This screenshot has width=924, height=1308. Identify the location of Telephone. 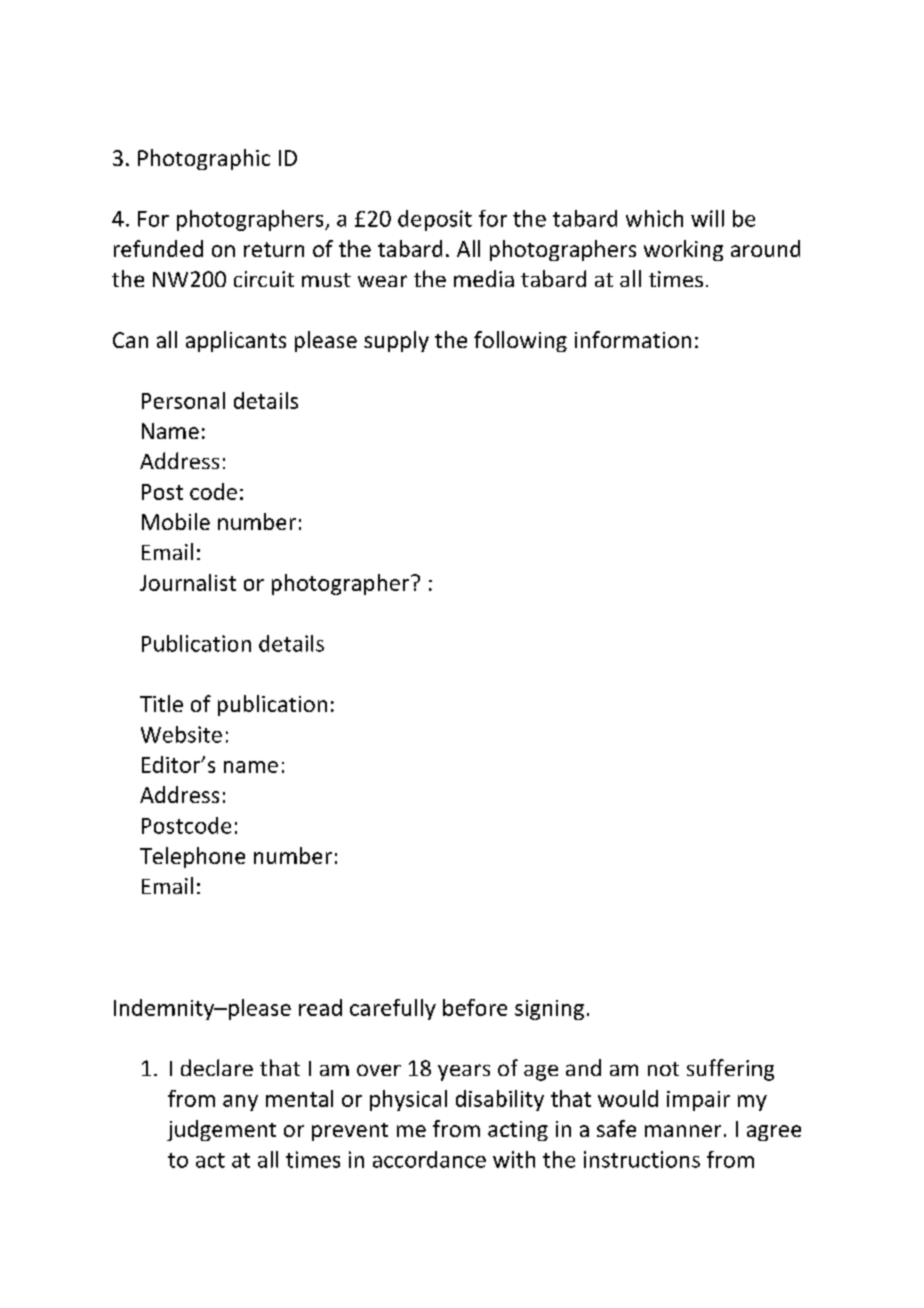
(192, 857).
